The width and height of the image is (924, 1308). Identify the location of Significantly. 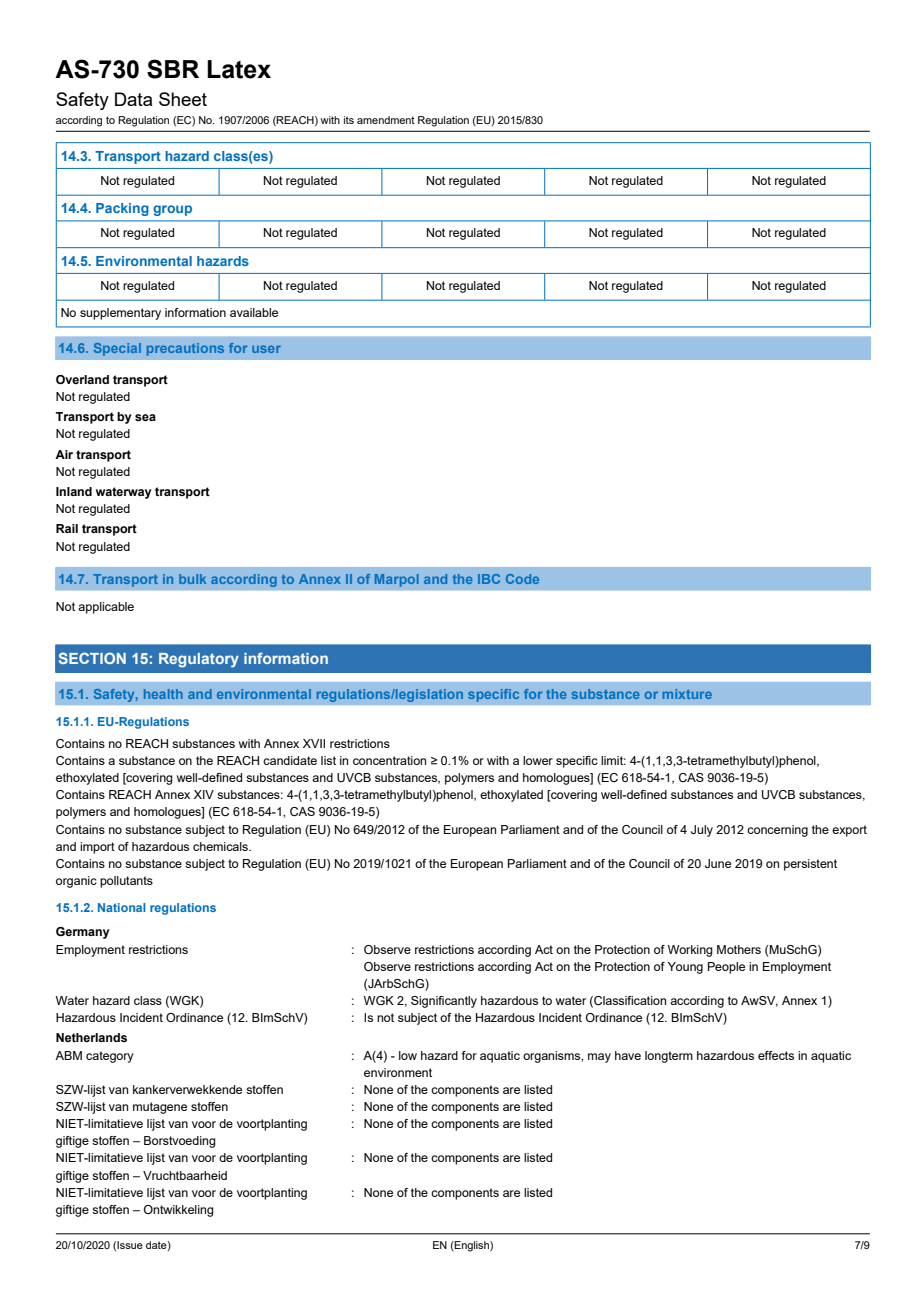
(444, 1002).
